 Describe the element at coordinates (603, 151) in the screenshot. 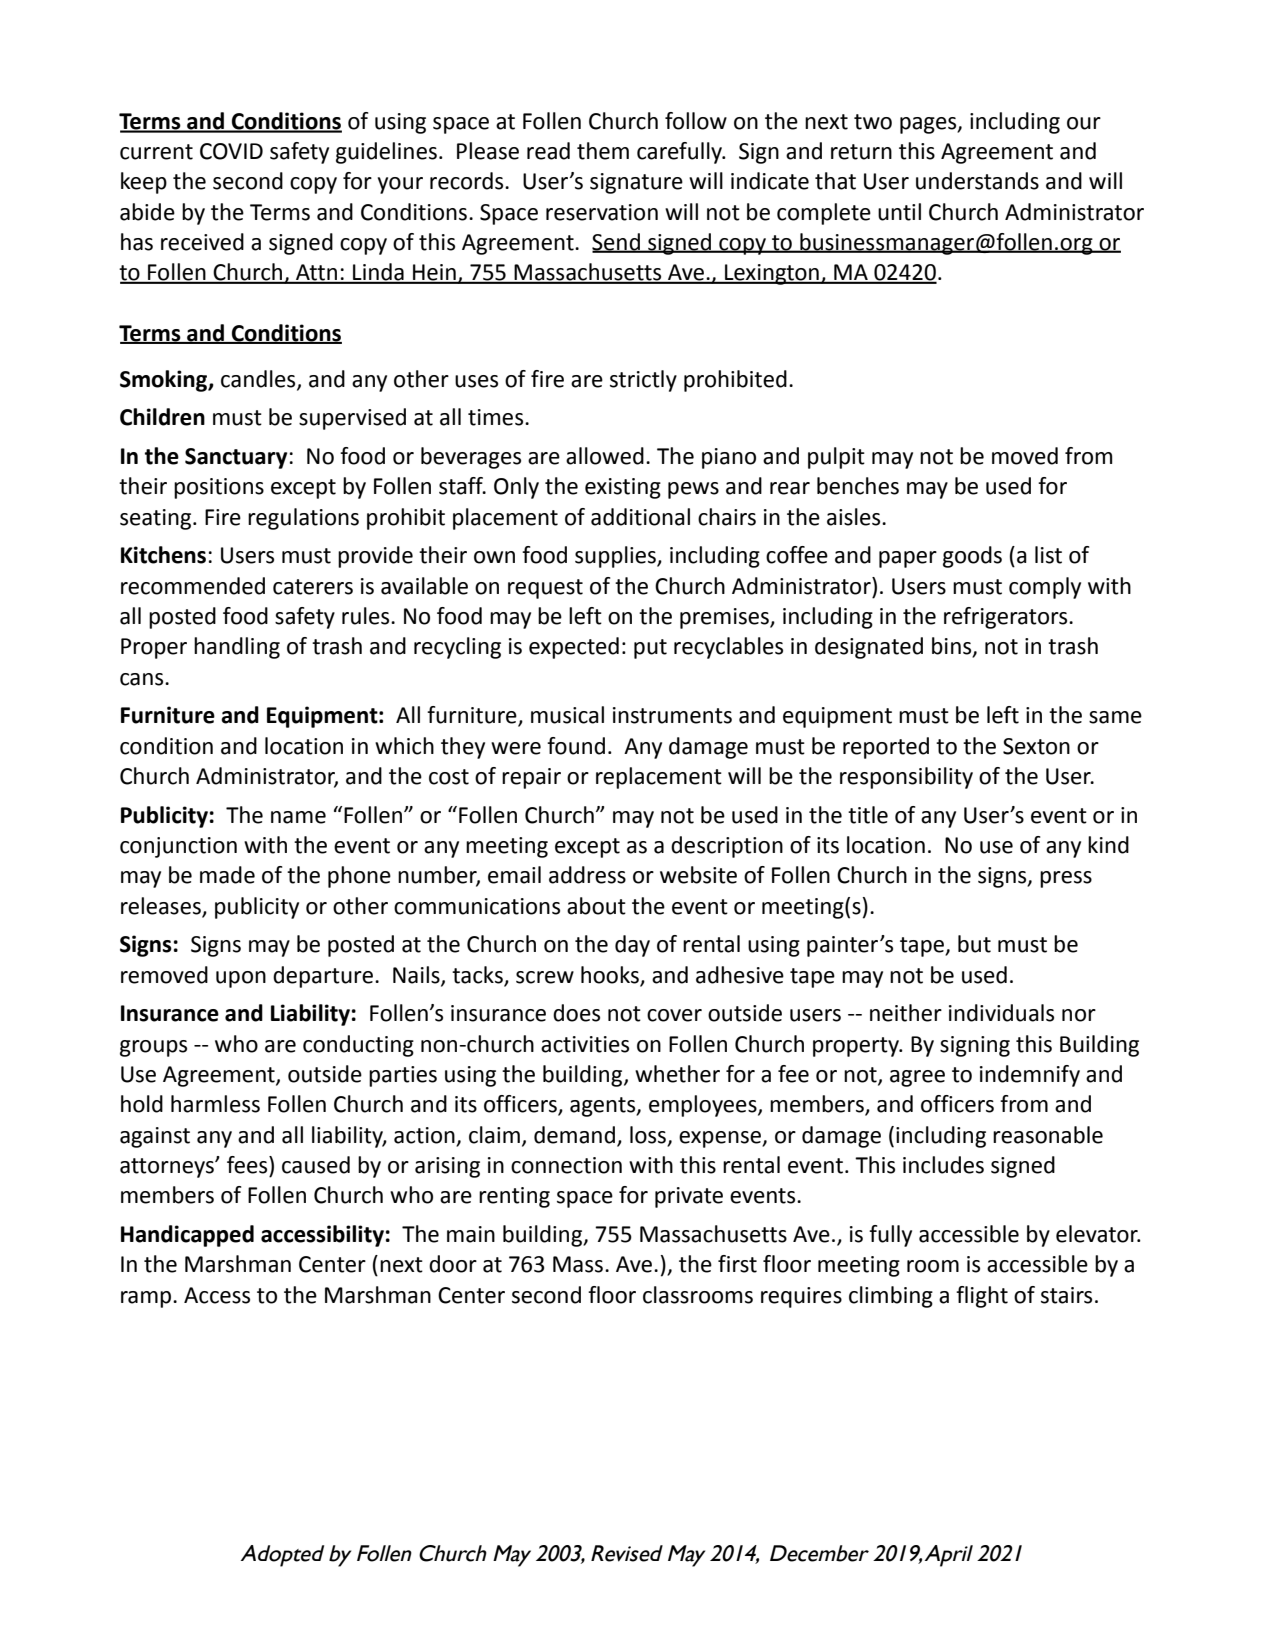

I see `them` at that location.
